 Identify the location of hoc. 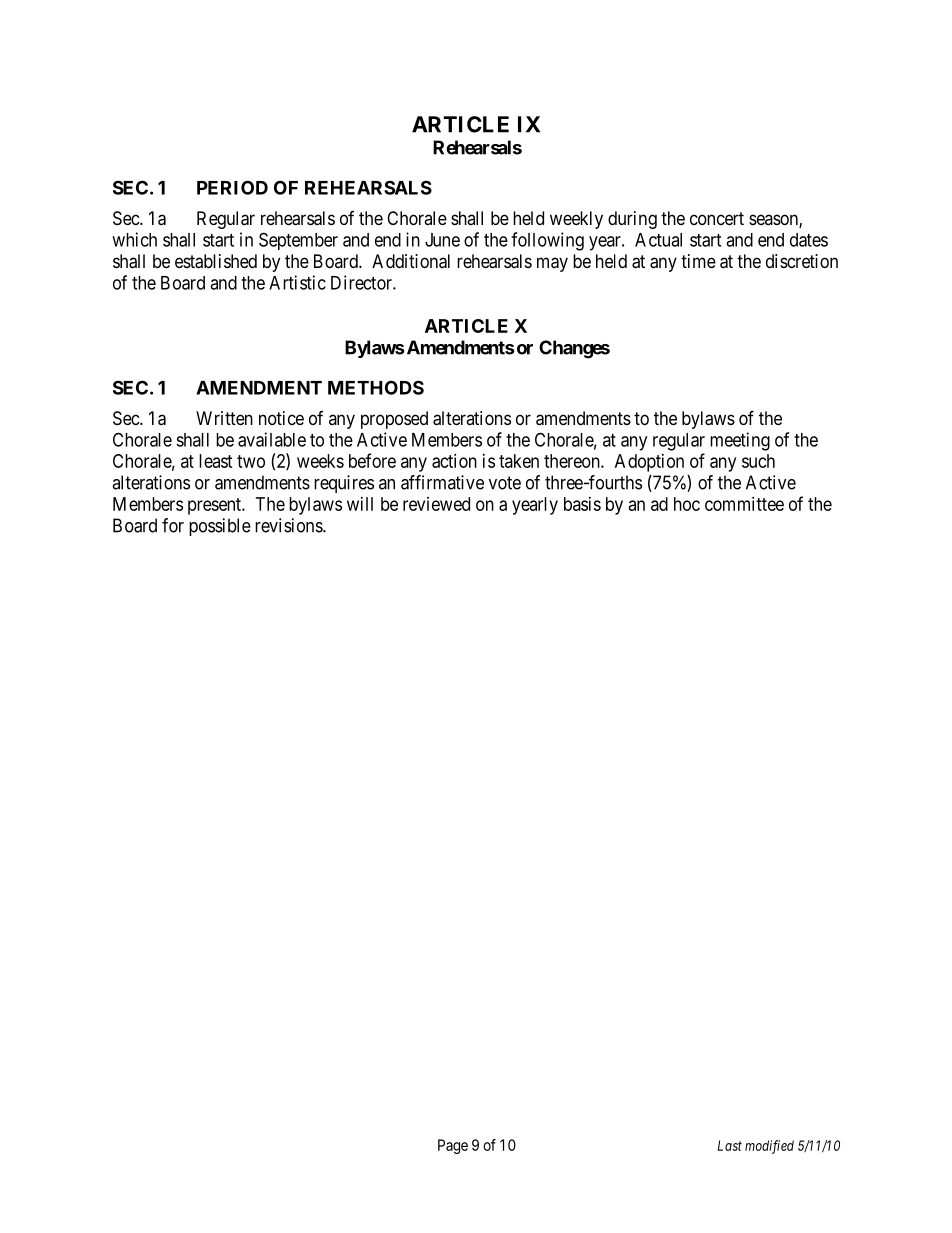
(687, 504).
